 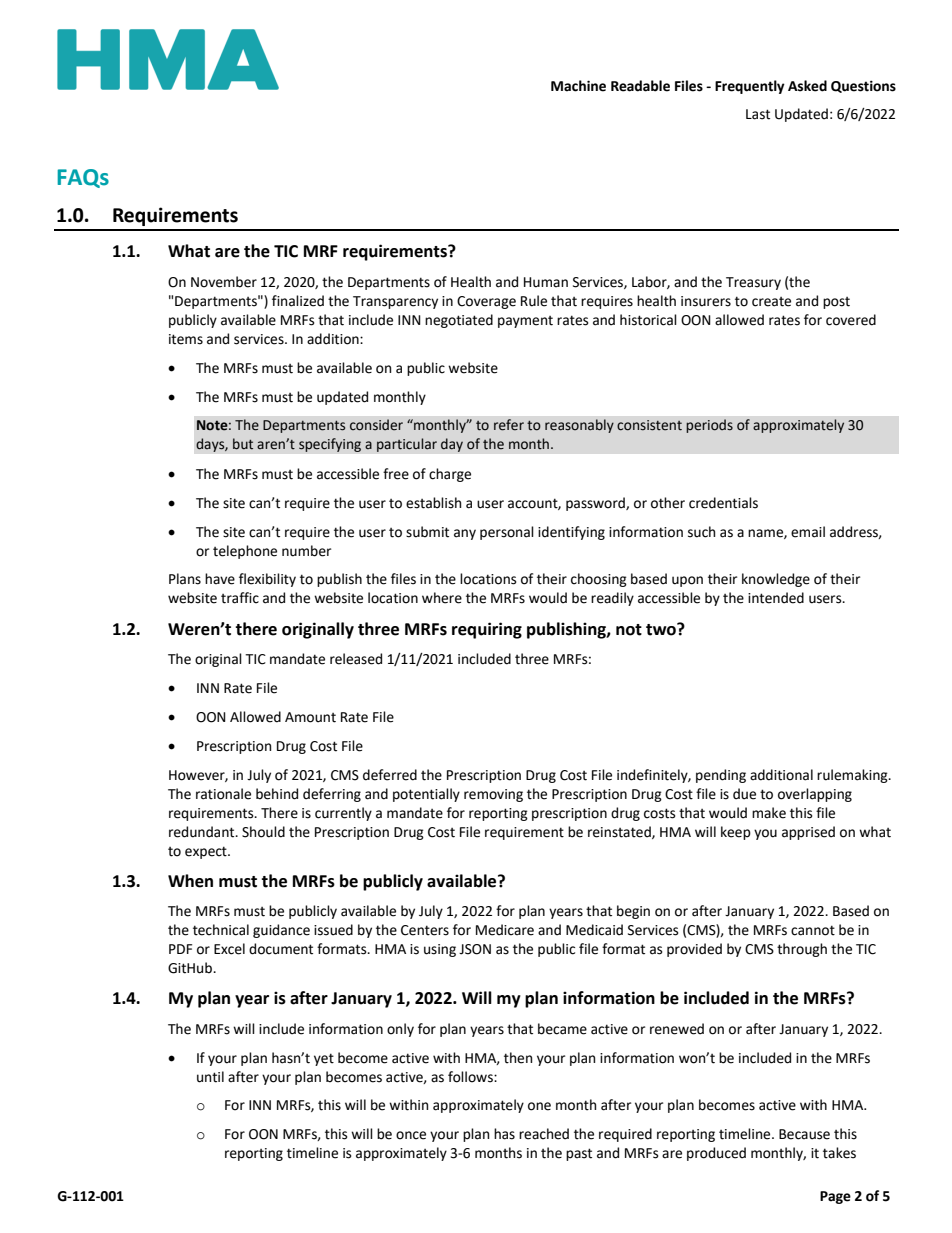 I want to click on Last, so click(x=758, y=114).
